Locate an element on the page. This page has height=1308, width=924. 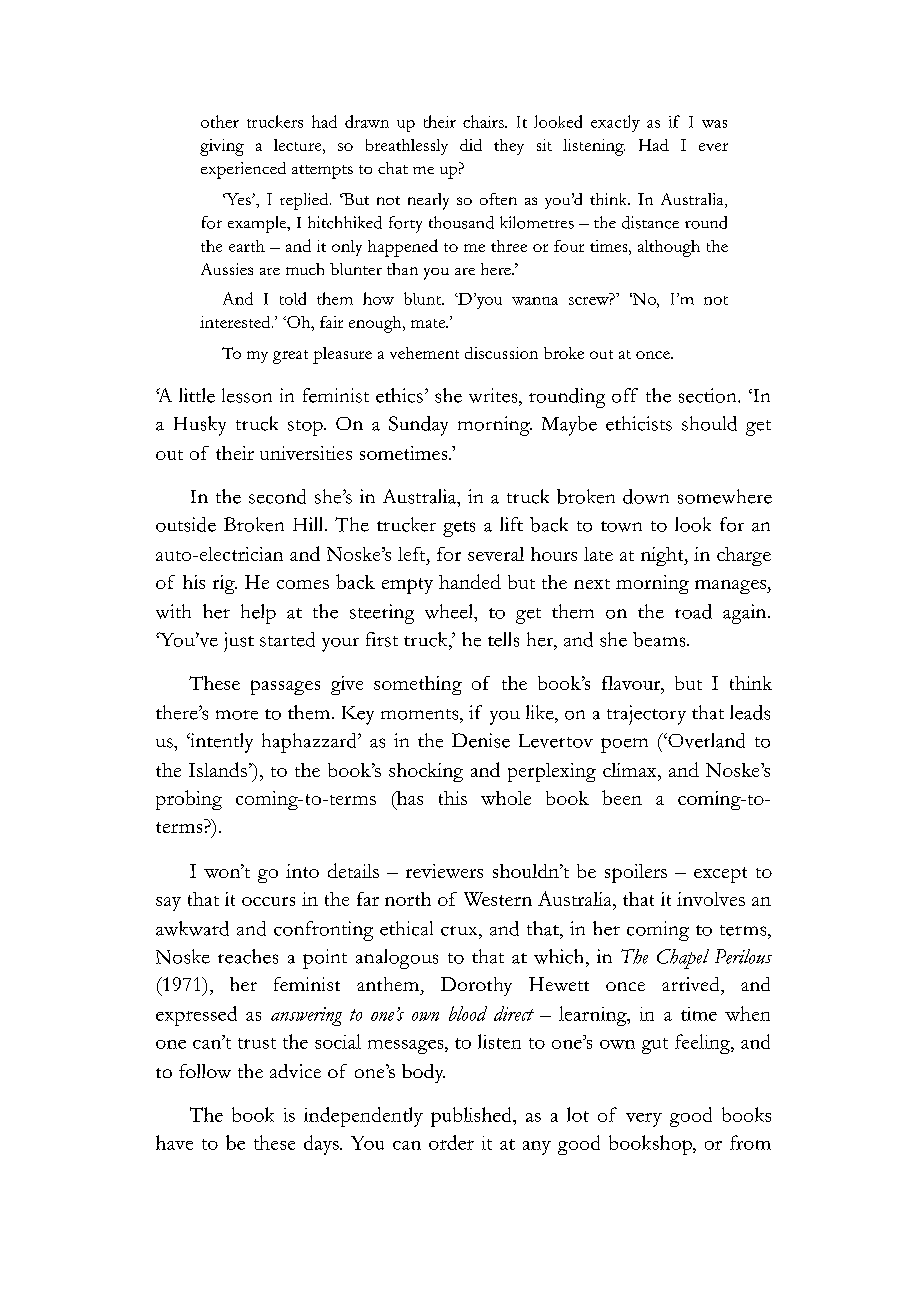
beams is located at coordinates (660, 639).
